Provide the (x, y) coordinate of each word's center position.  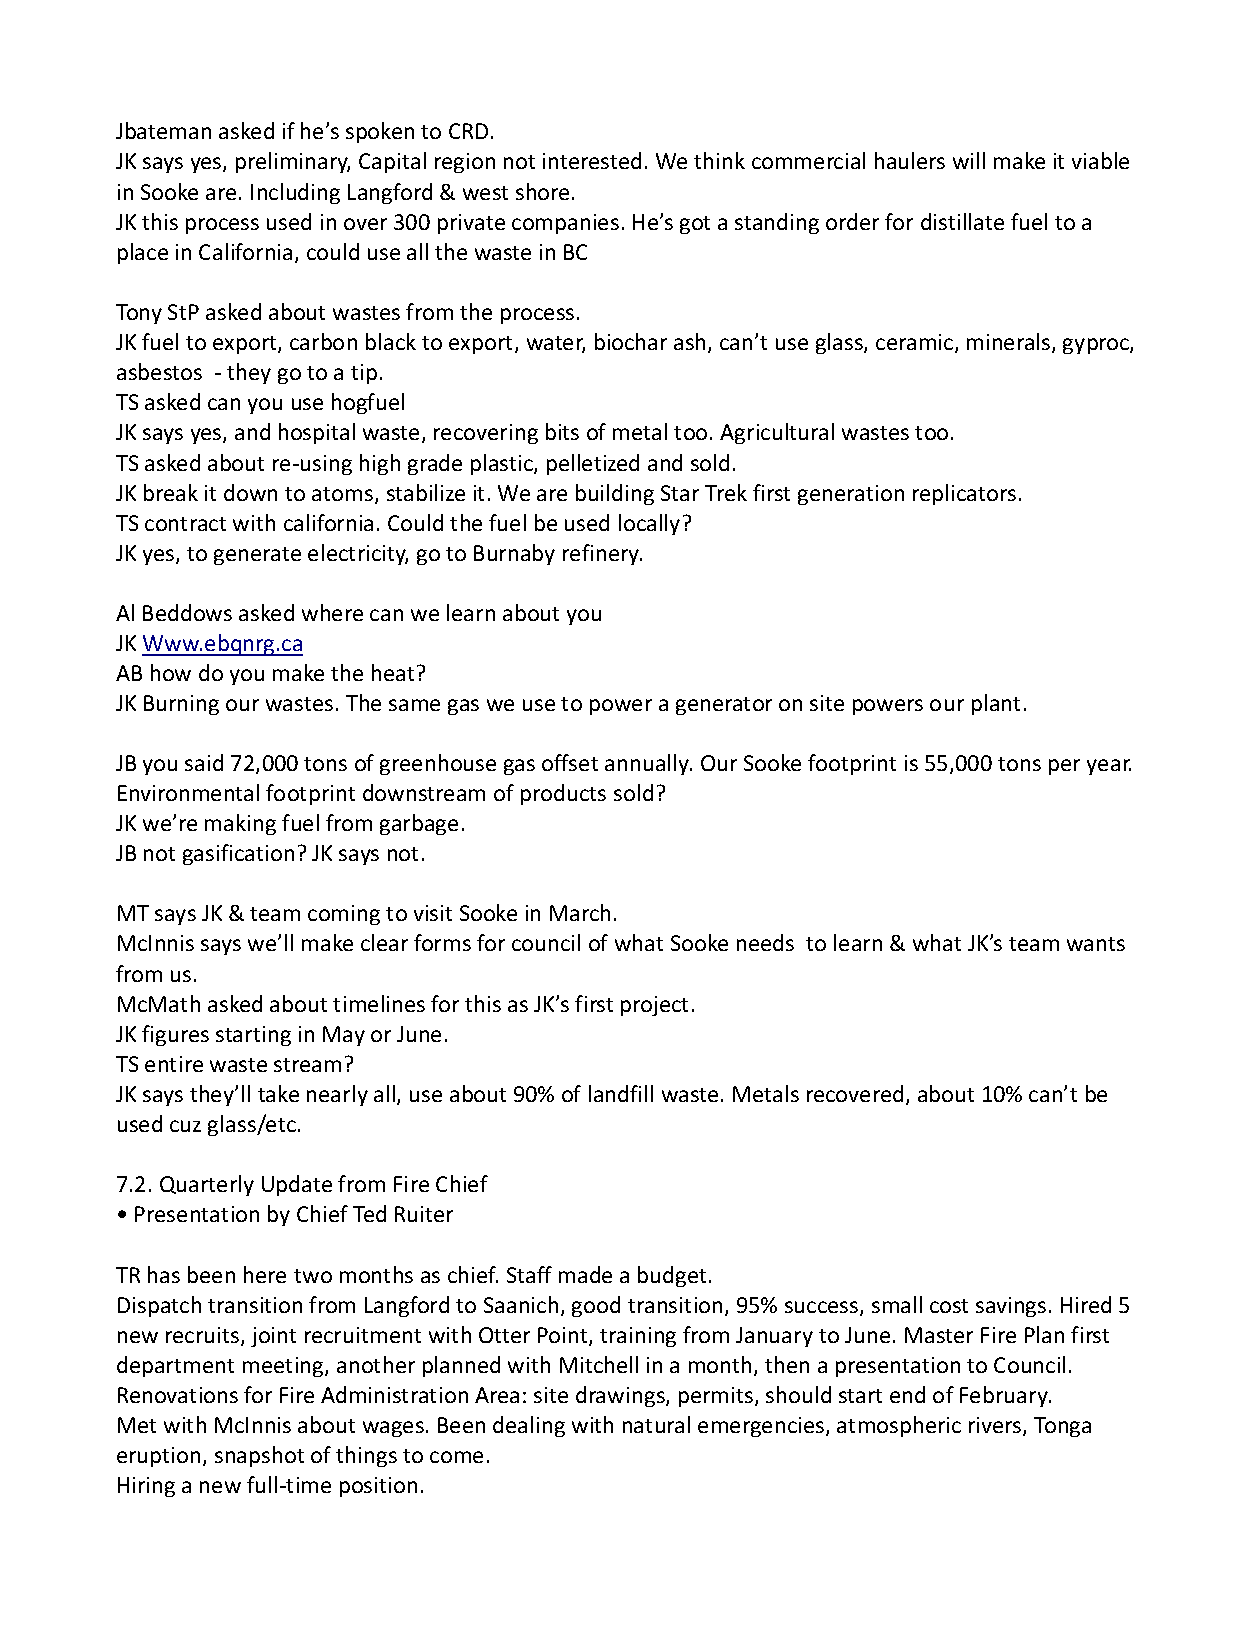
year (1109, 767)
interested (592, 160)
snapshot (259, 1456)
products (563, 794)
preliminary (293, 162)
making (240, 824)
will (969, 160)
